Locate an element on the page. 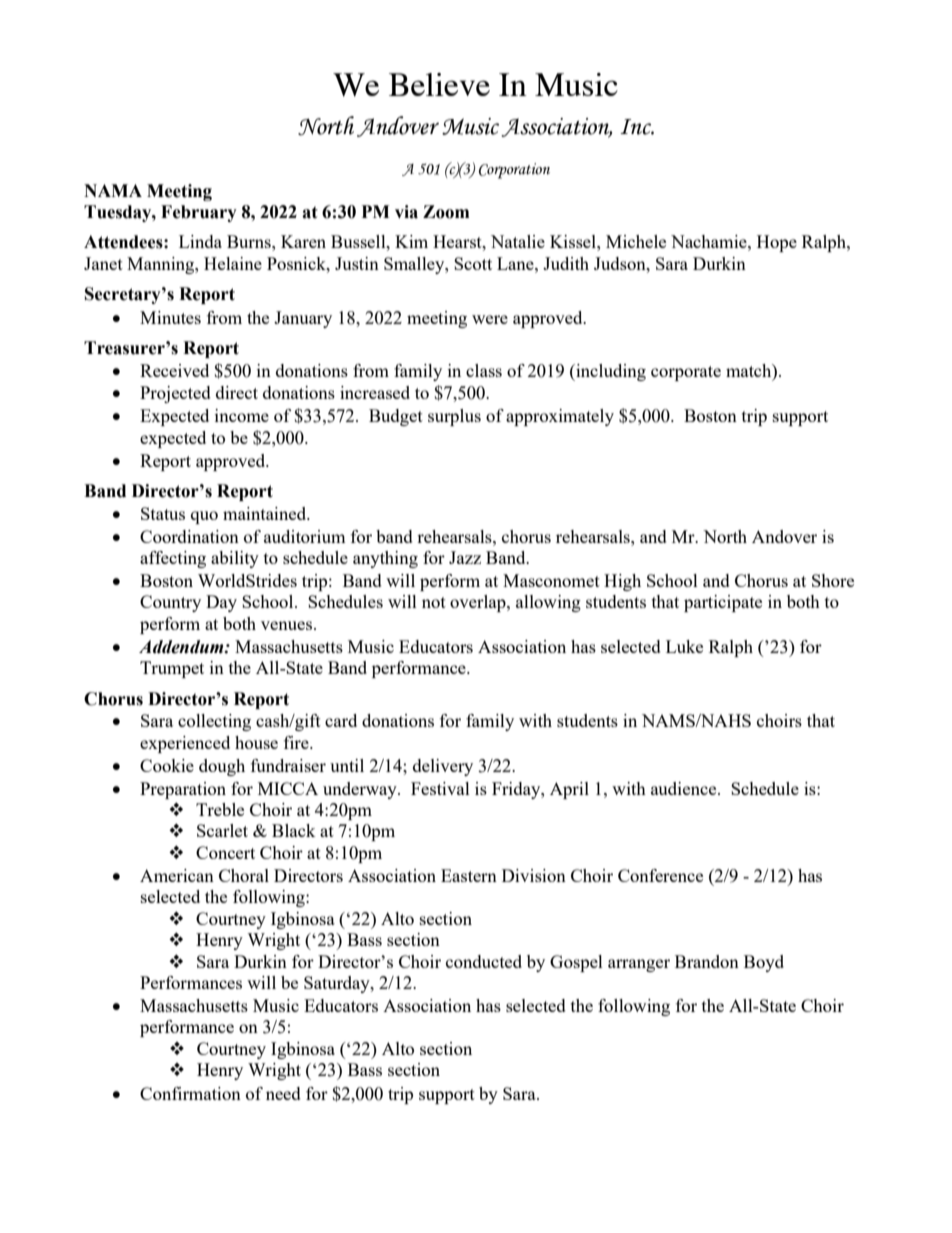 This document has height=1233, width=952. conducted is located at coordinates (484, 961).
